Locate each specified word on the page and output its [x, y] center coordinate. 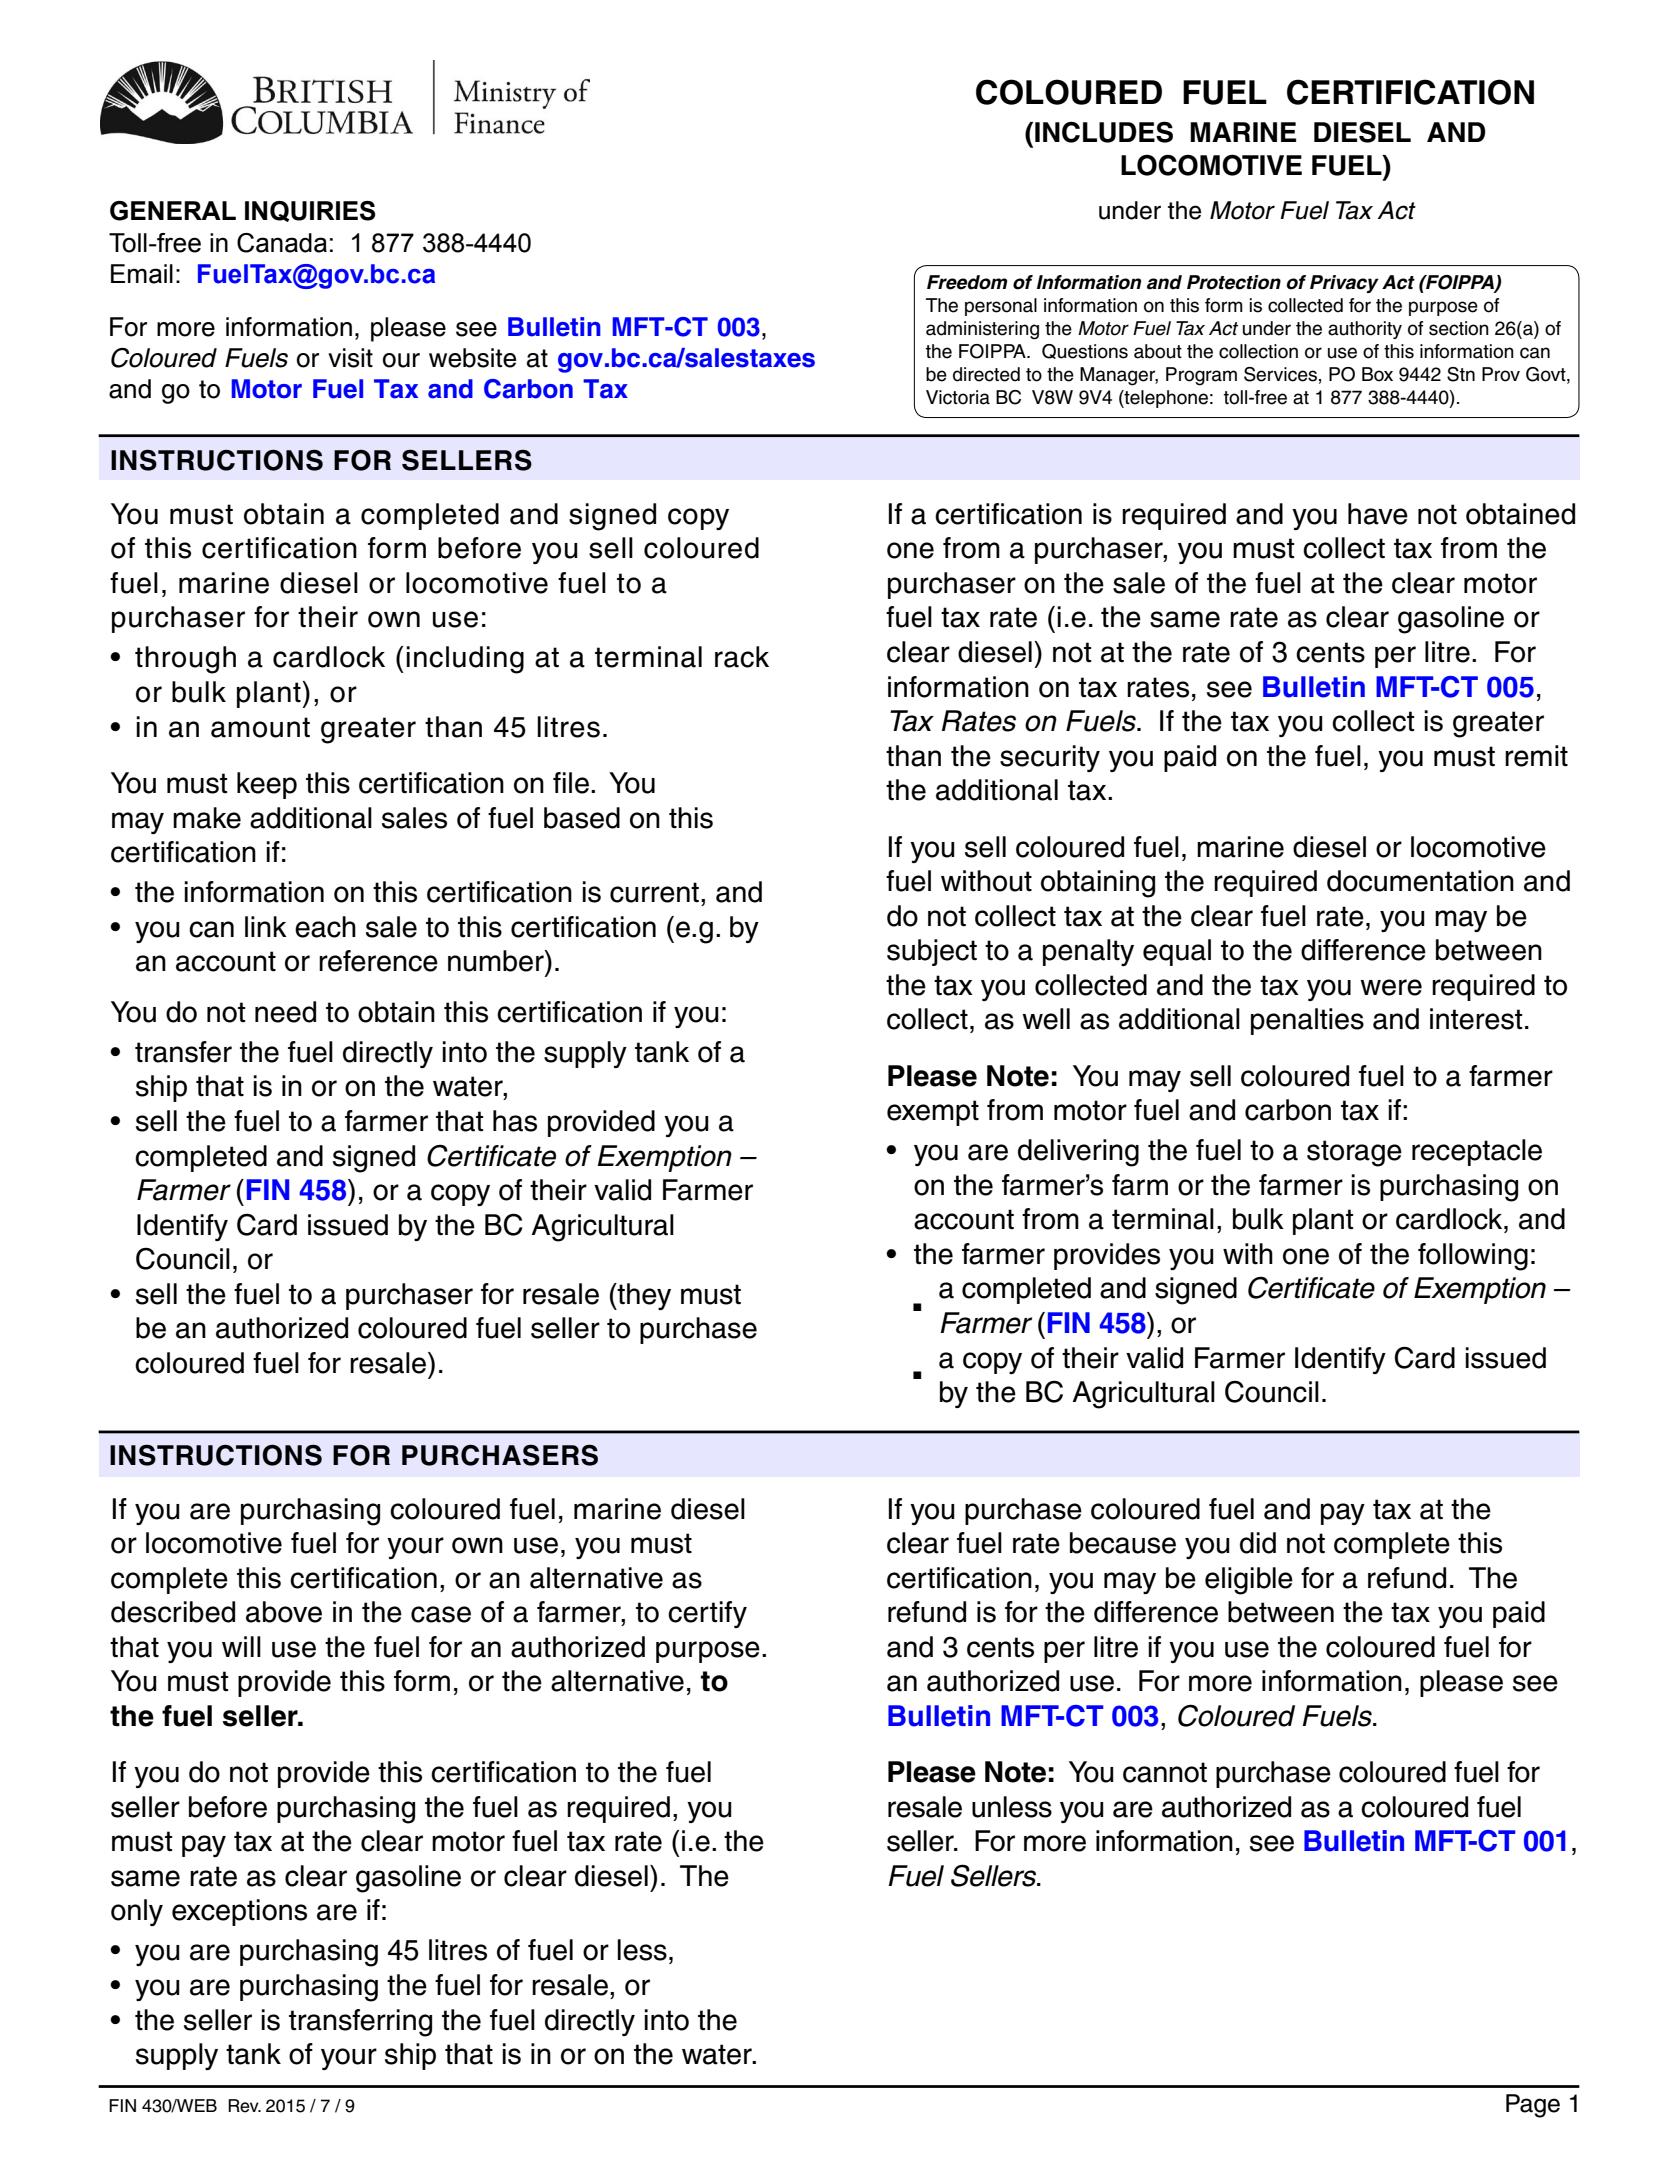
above [284, 1612]
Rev [244, 2106]
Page [1533, 2106]
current [654, 892]
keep [267, 785]
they [643, 1296]
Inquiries [310, 211]
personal [1001, 307]
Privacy [1344, 284]
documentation [1420, 881]
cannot [1165, 1772]
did [1258, 1543]
